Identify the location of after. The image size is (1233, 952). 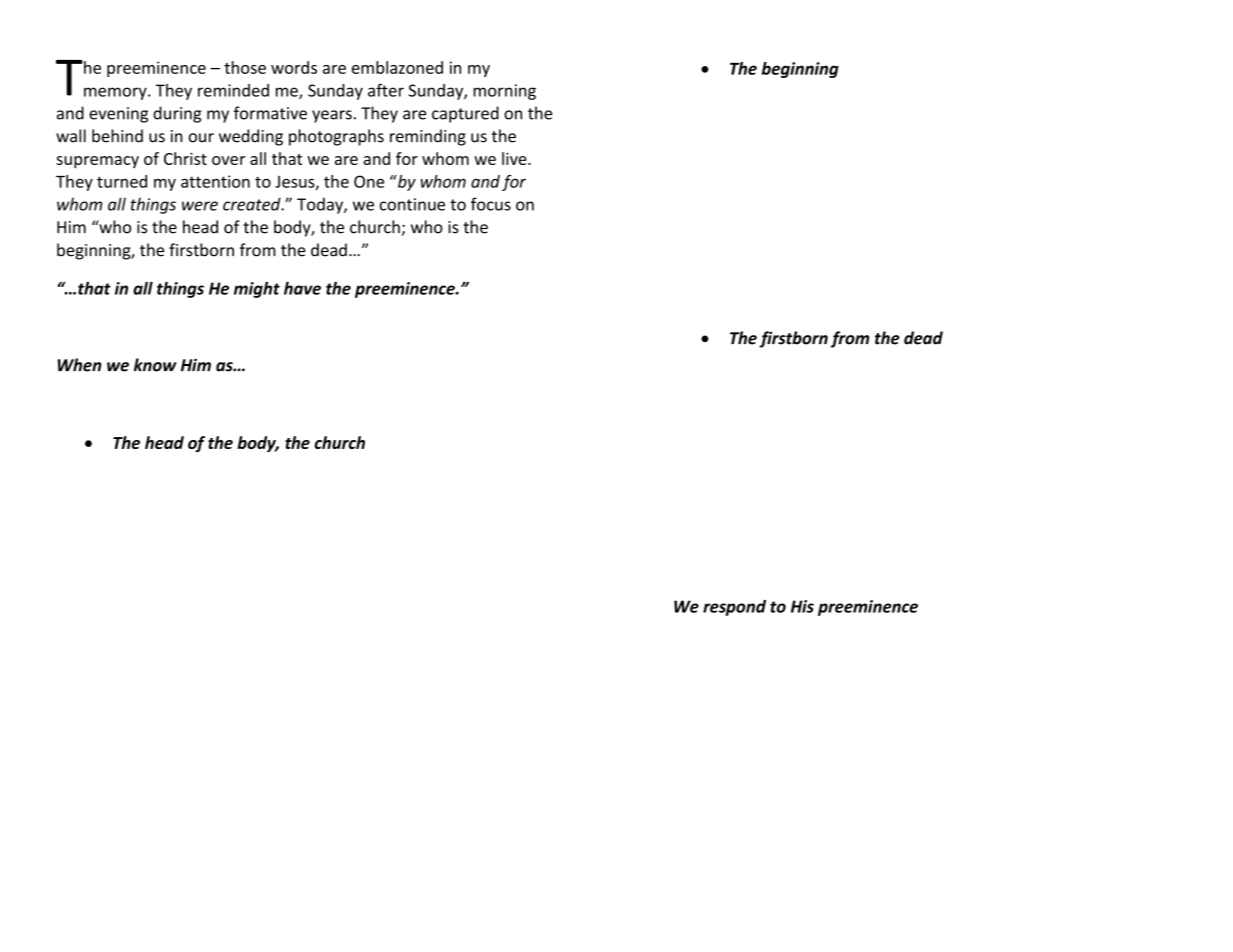
(386, 90).
